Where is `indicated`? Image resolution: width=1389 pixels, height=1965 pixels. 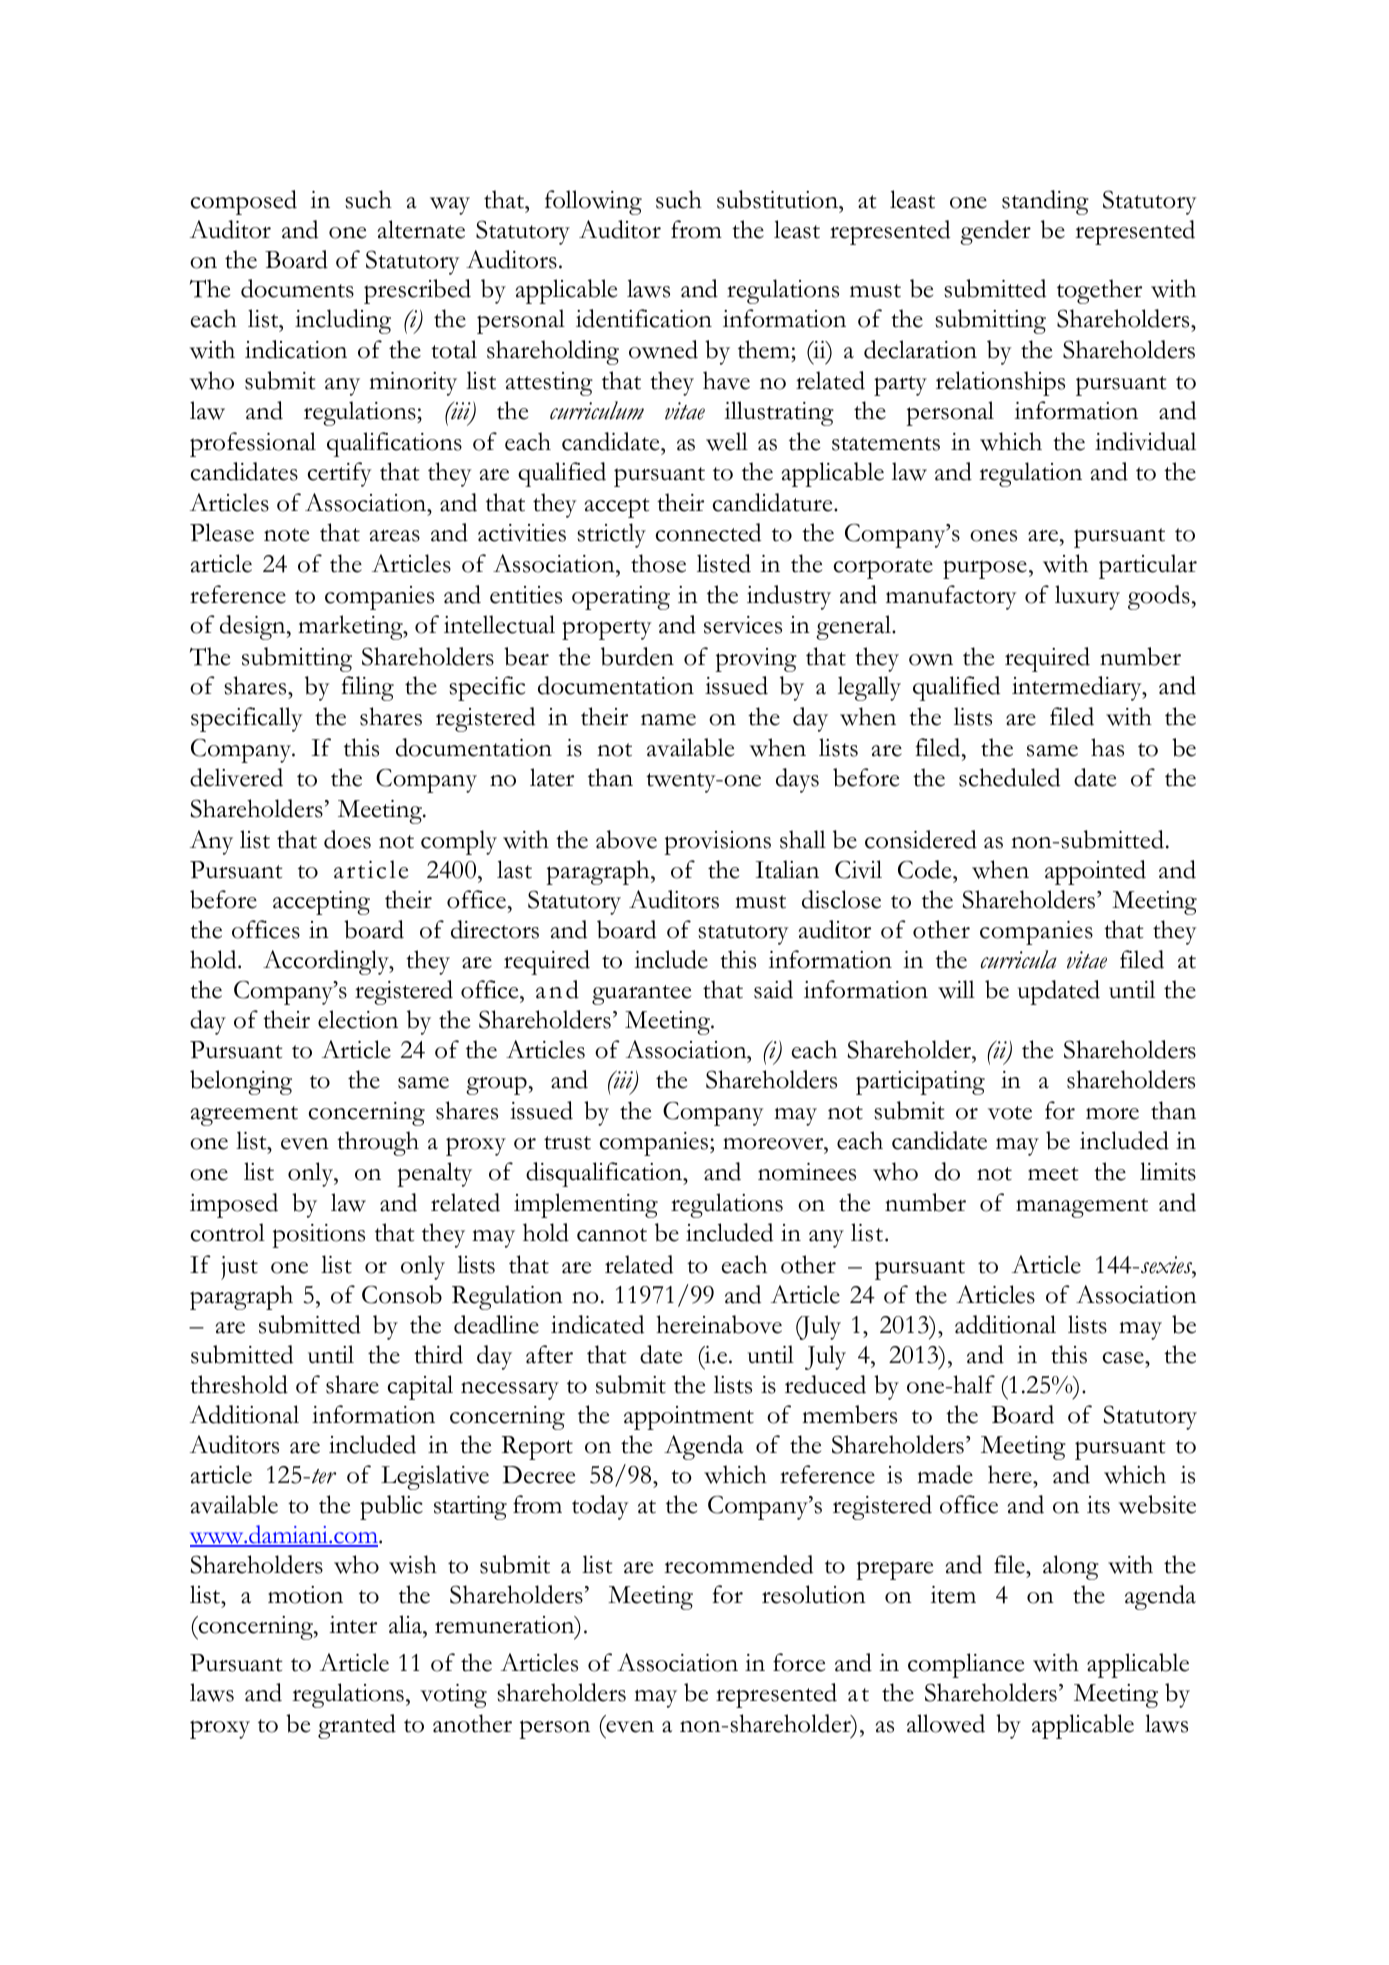 indicated is located at coordinates (597, 1324).
